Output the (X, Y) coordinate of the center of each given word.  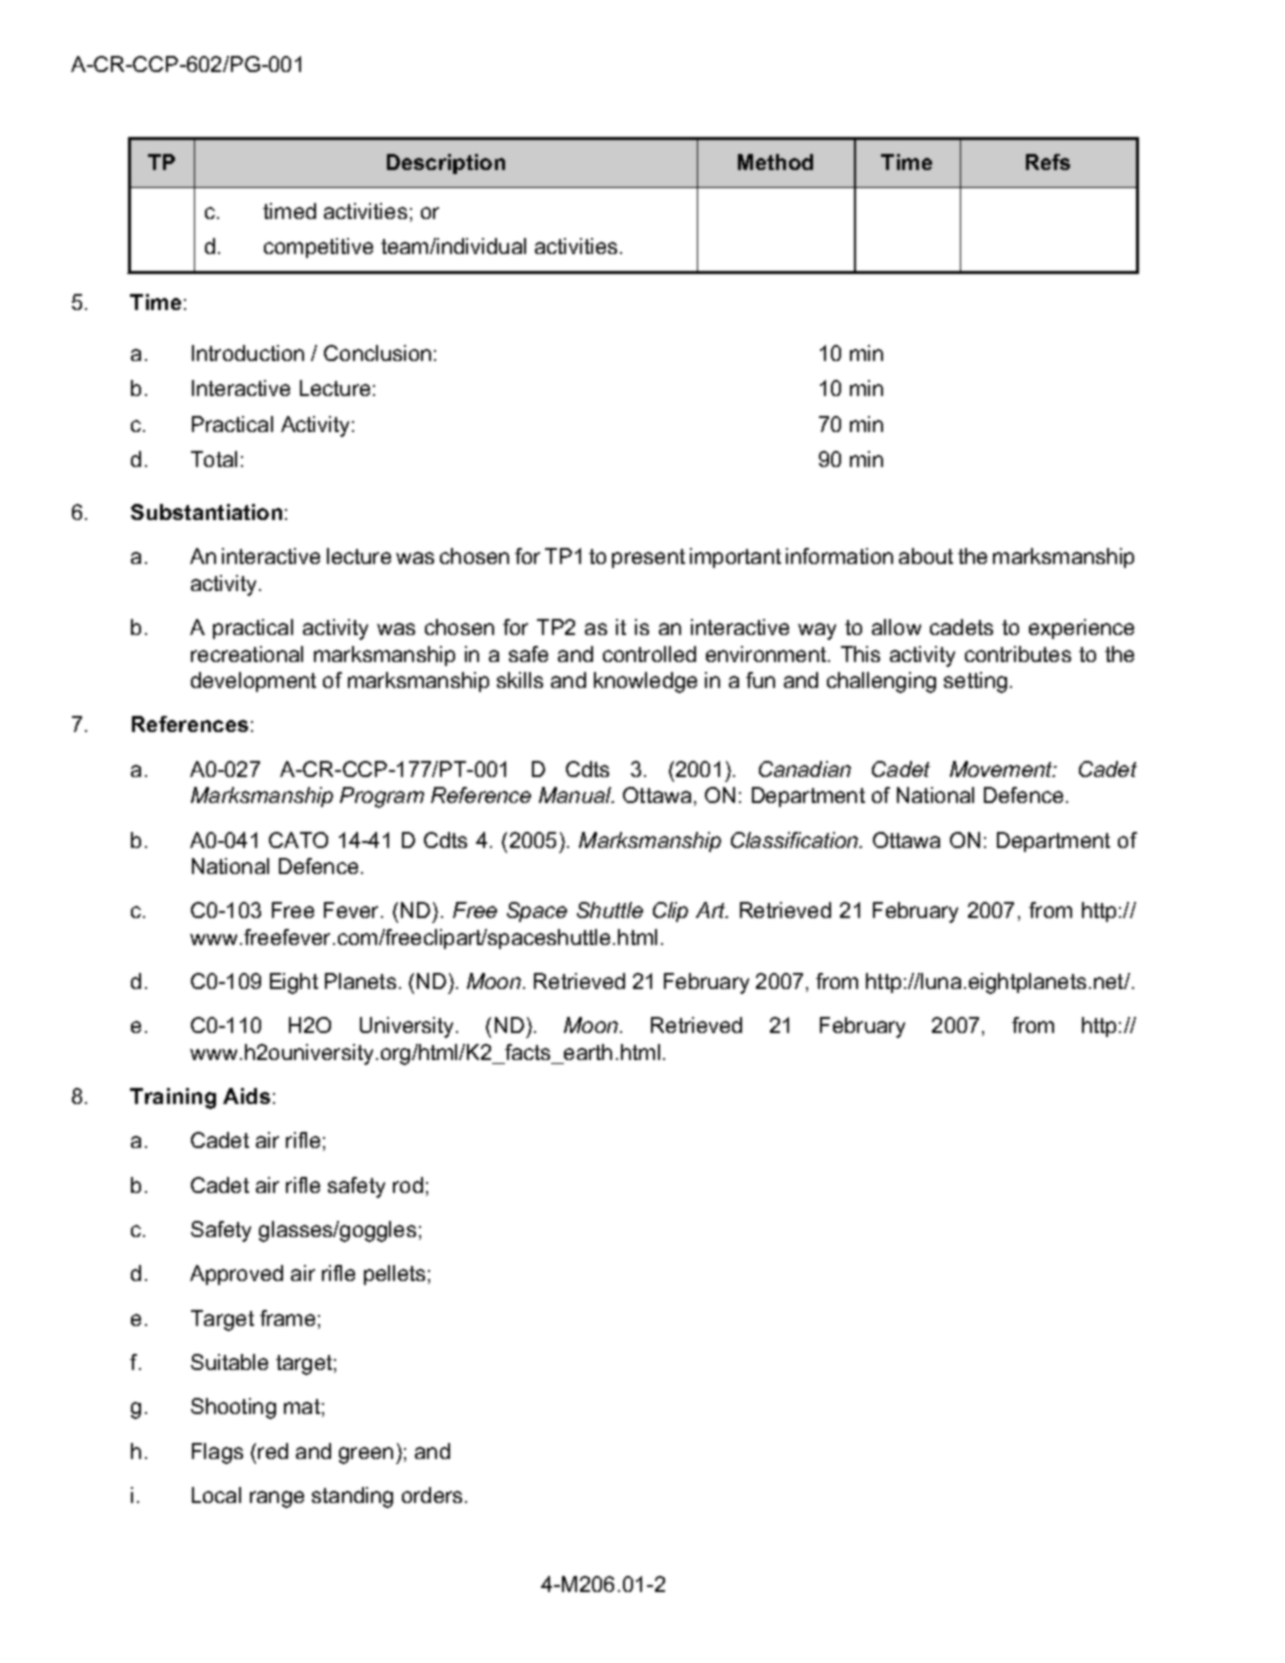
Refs (1048, 162)
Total (214, 459)
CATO (298, 840)
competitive (318, 248)
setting (975, 682)
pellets (394, 1275)
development (253, 682)
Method (775, 162)
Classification (796, 840)
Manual (576, 795)
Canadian (805, 769)
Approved (236, 1275)
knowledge (645, 682)
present (648, 558)
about (926, 556)
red (273, 1451)
